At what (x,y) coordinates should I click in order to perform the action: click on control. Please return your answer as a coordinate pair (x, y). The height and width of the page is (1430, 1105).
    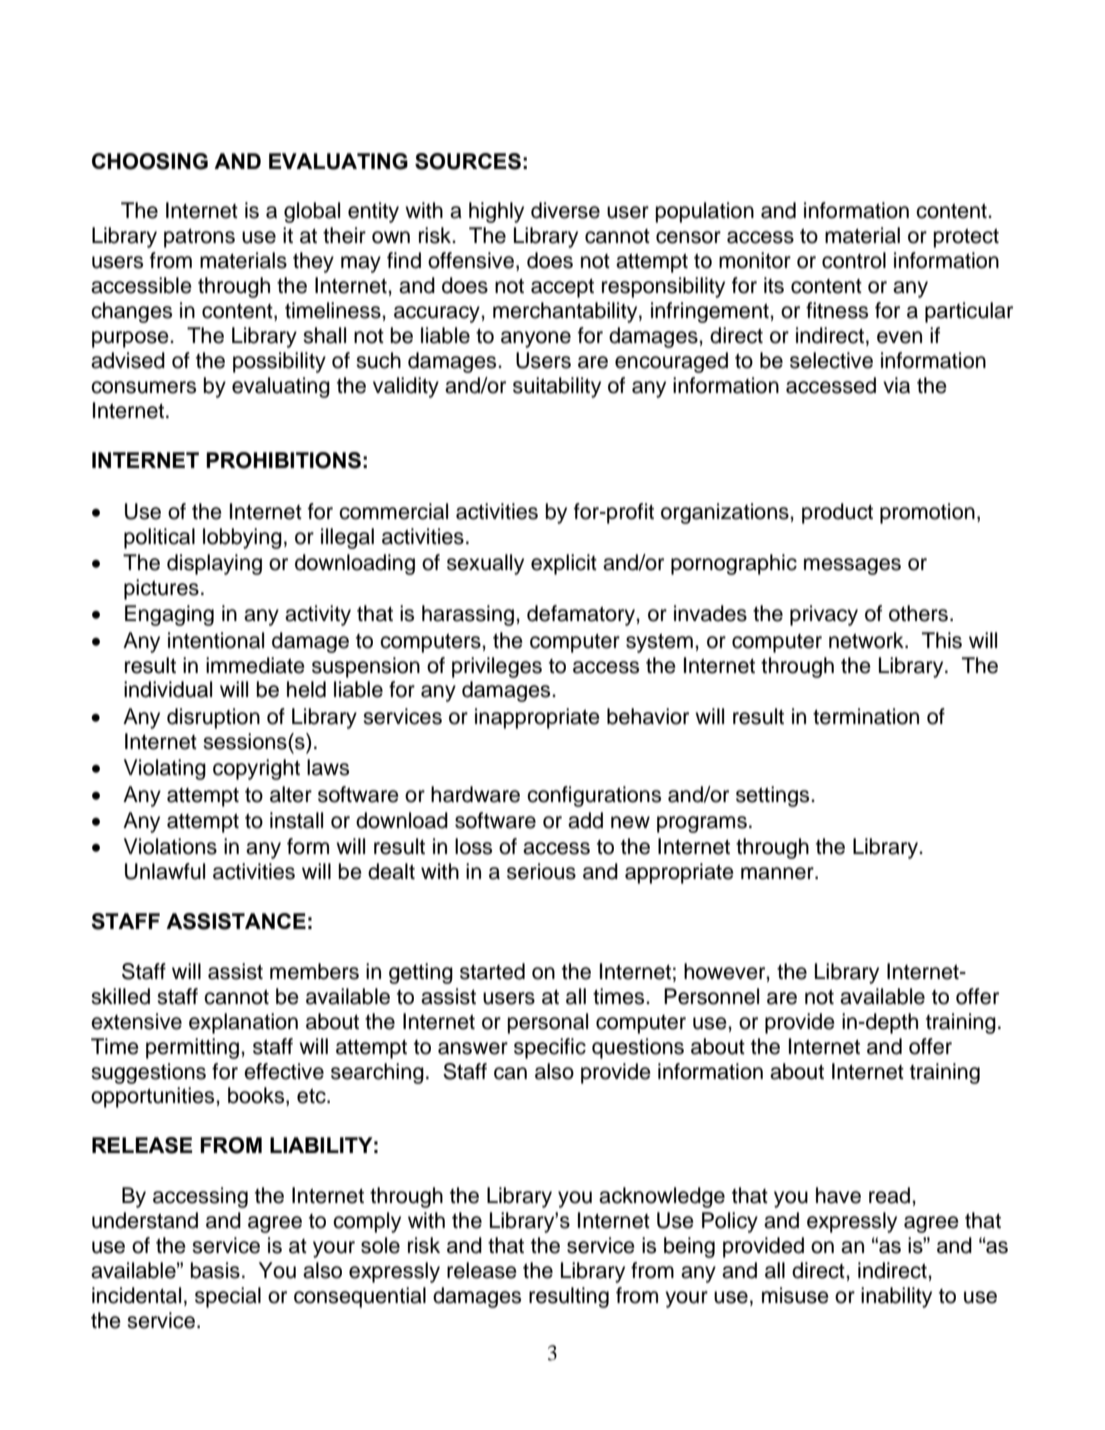
    Looking at the image, I should click on (854, 260).
